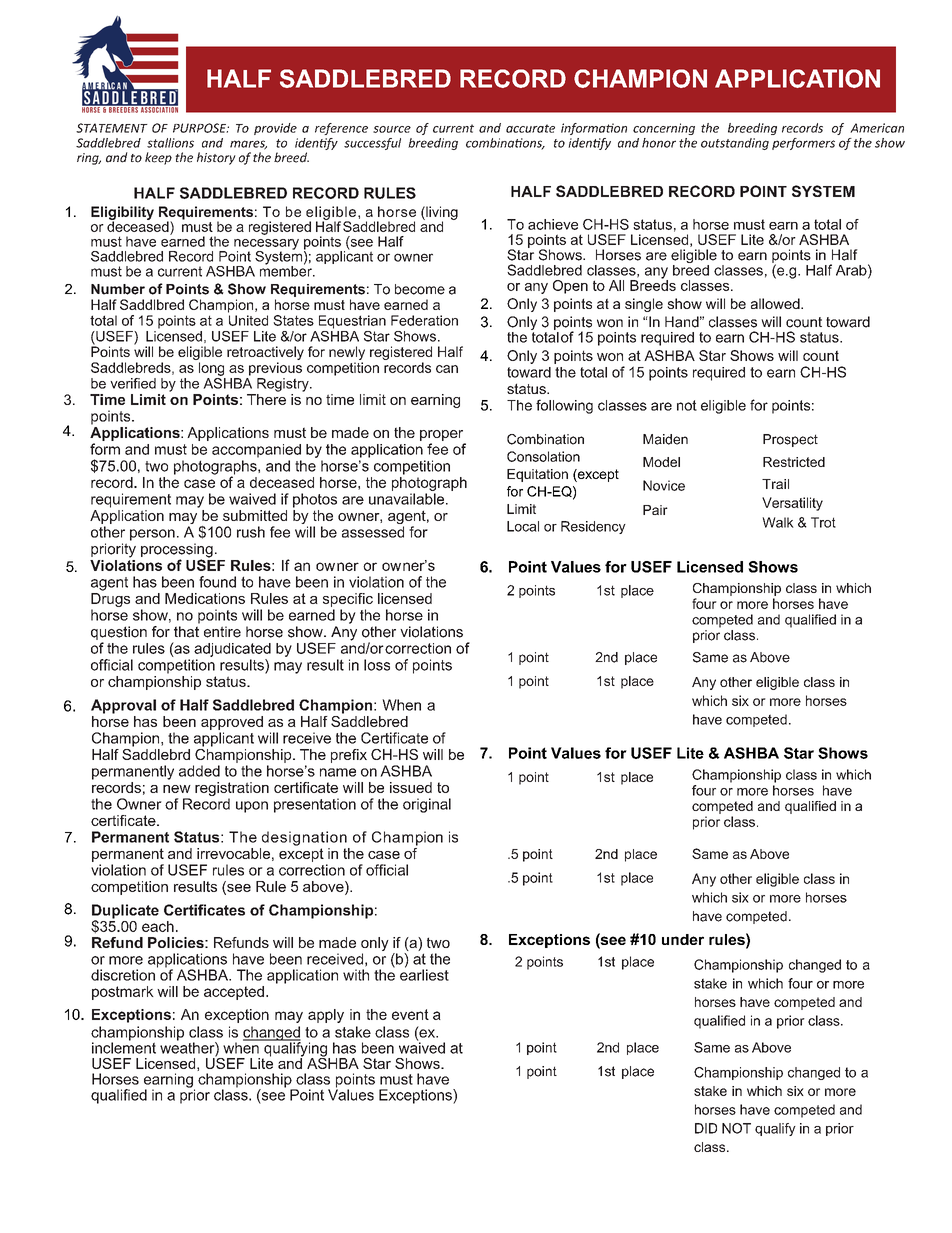 The image size is (952, 1233). Describe the element at coordinates (735, 144) in the screenshot. I see `outstanding` at that location.
